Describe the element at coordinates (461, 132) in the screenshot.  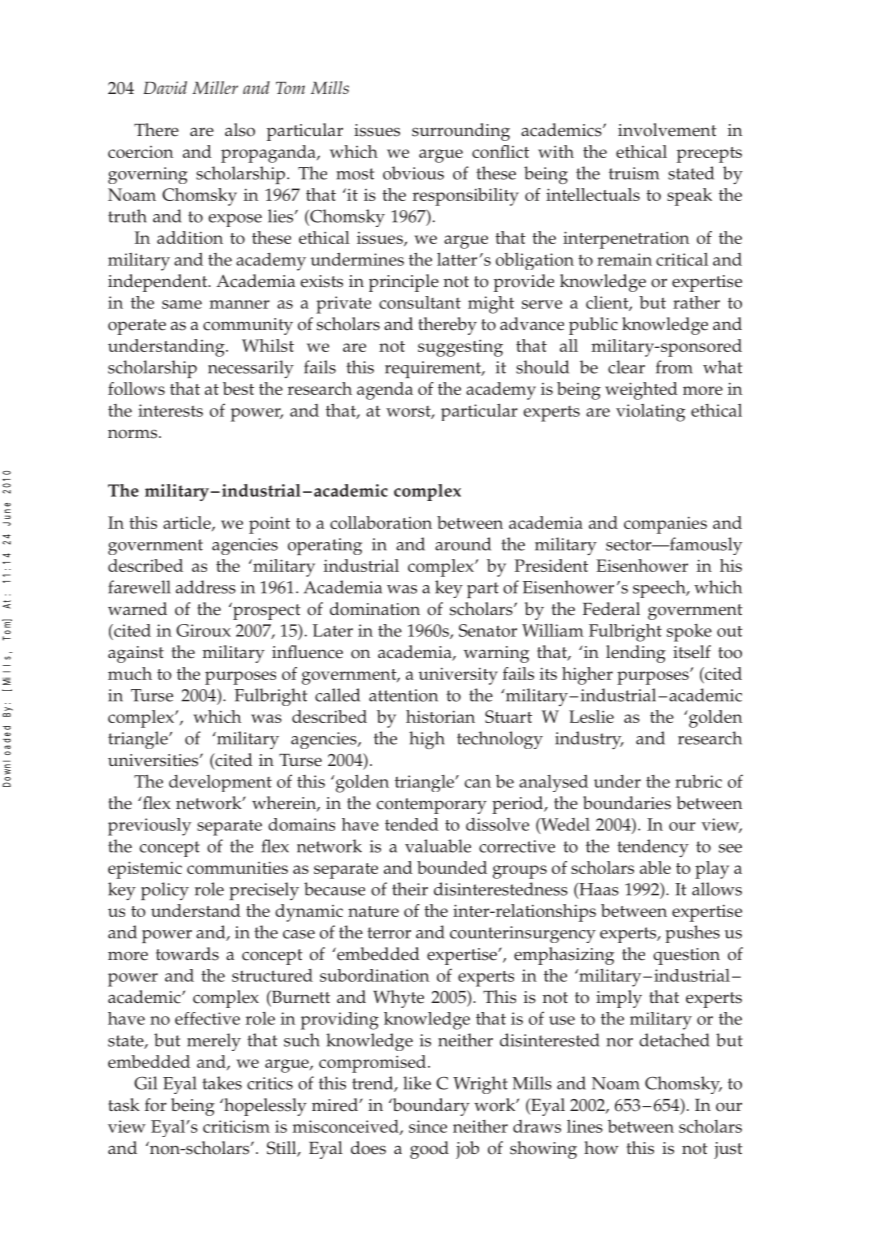
I see `surrounding` at that location.
